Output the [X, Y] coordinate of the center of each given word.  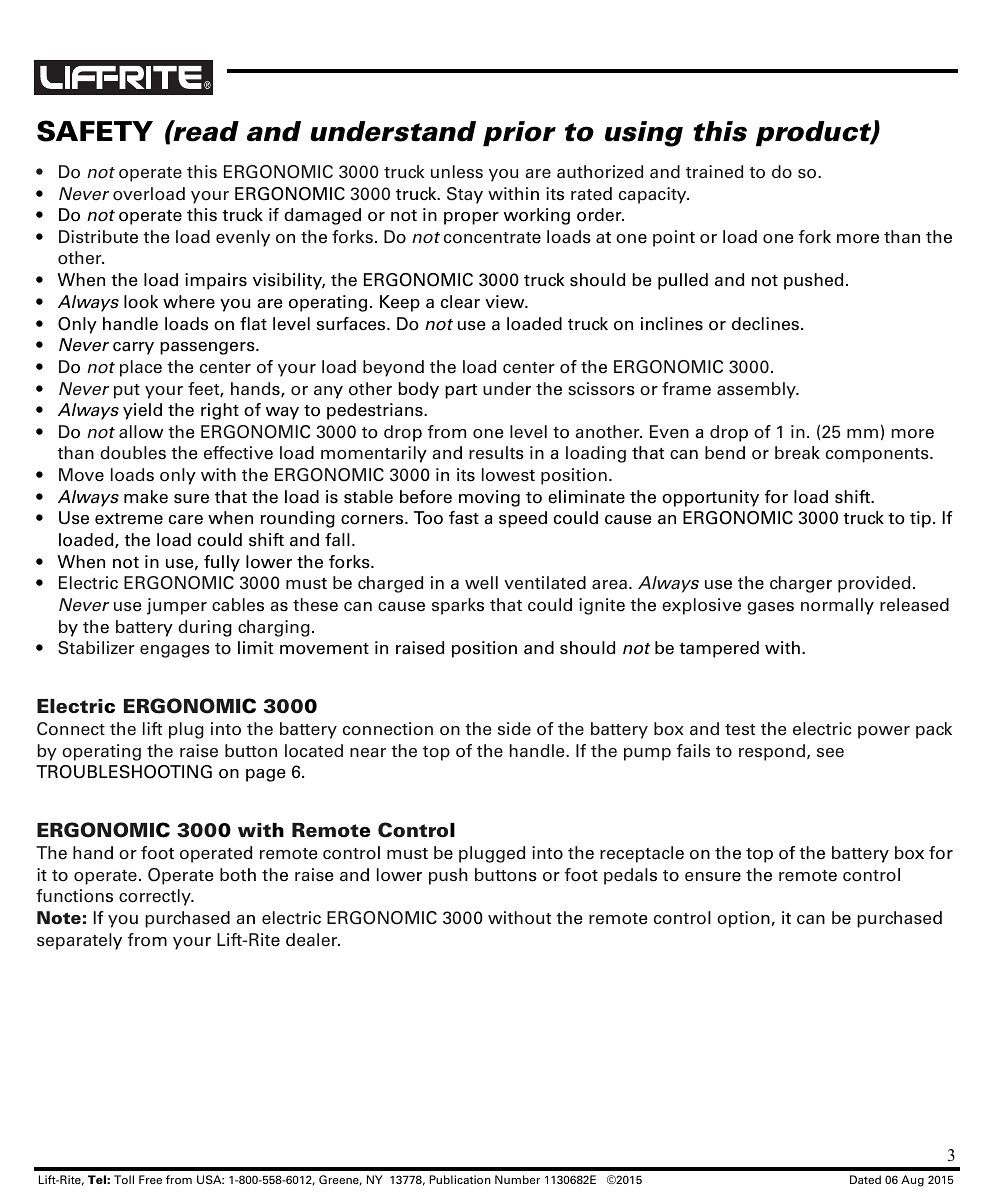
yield [142, 411]
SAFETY [95, 131]
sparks [458, 606]
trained [714, 172]
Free [150, 1179]
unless [457, 172]
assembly [757, 390]
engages [175, 651]
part [461, 391]
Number [517, 1179]
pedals [630, 876]
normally [837, 606]
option [744, 919]
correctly [156, 897]
